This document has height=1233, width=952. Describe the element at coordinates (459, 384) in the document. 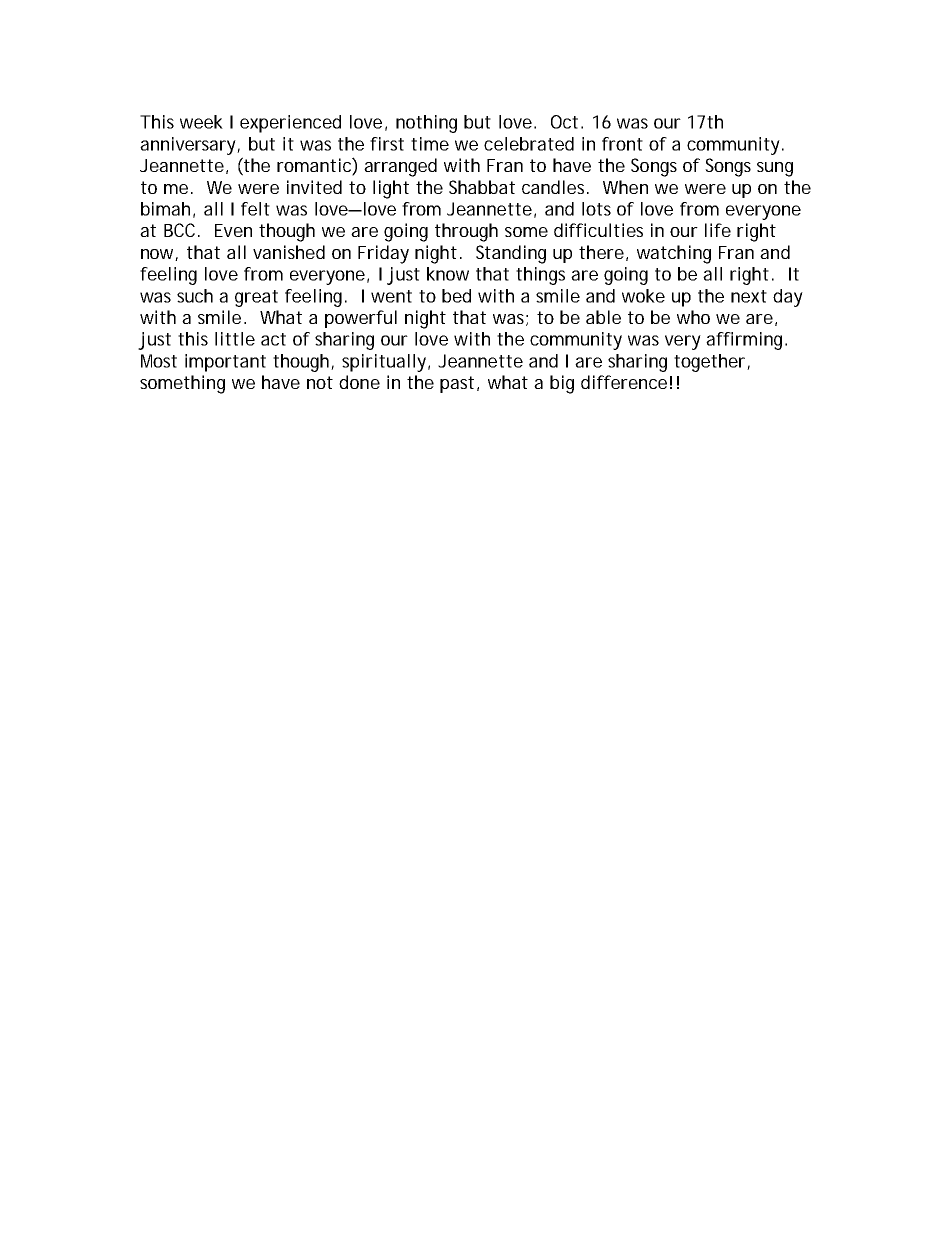

I see `past` at that location.
